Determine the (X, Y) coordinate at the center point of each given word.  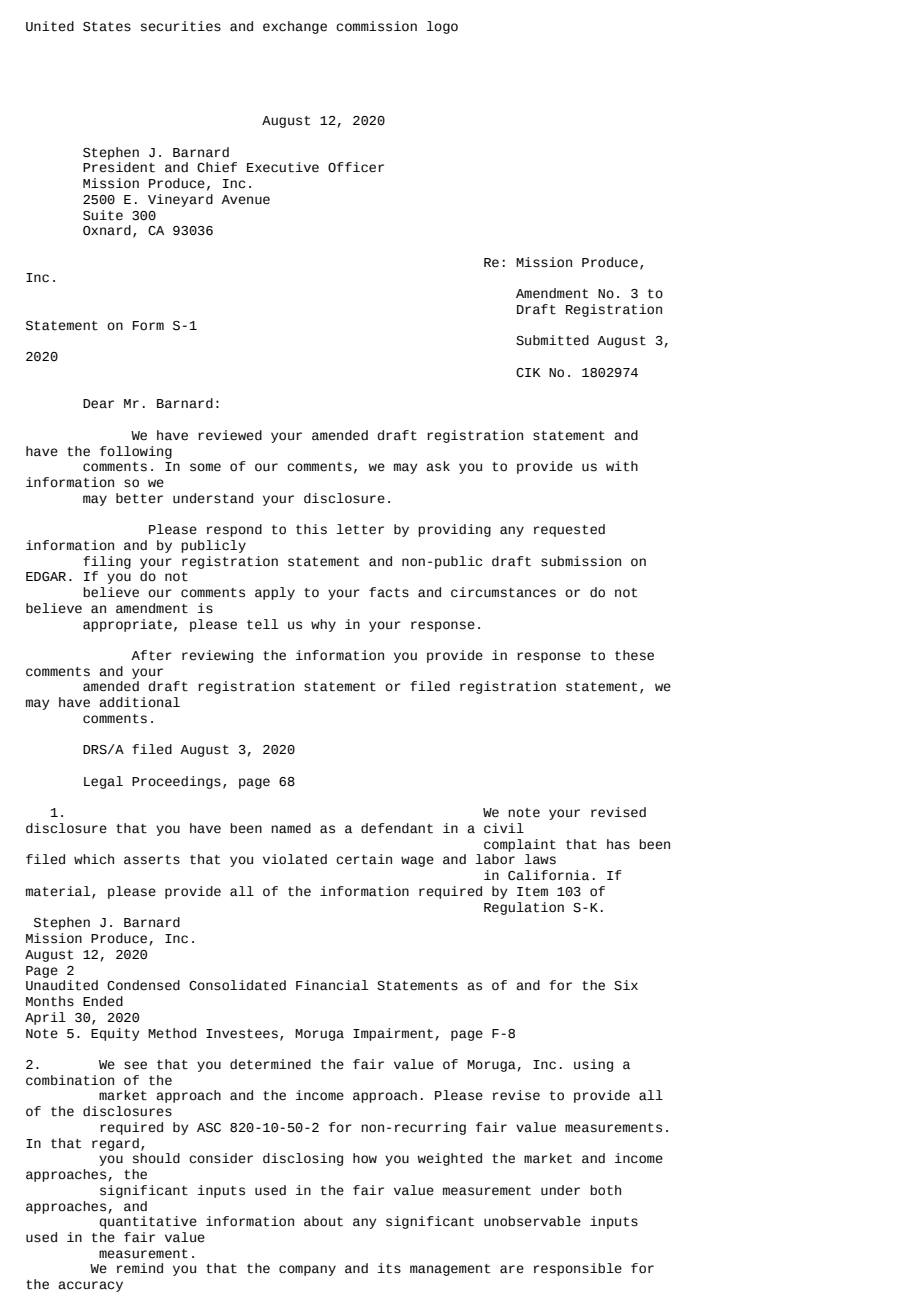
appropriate (127, 625)
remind (140, 1268)
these (634, 655)
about (323, 1221)
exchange (295, 27)
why (323, 625)
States (107, 27)
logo (442, 27)
